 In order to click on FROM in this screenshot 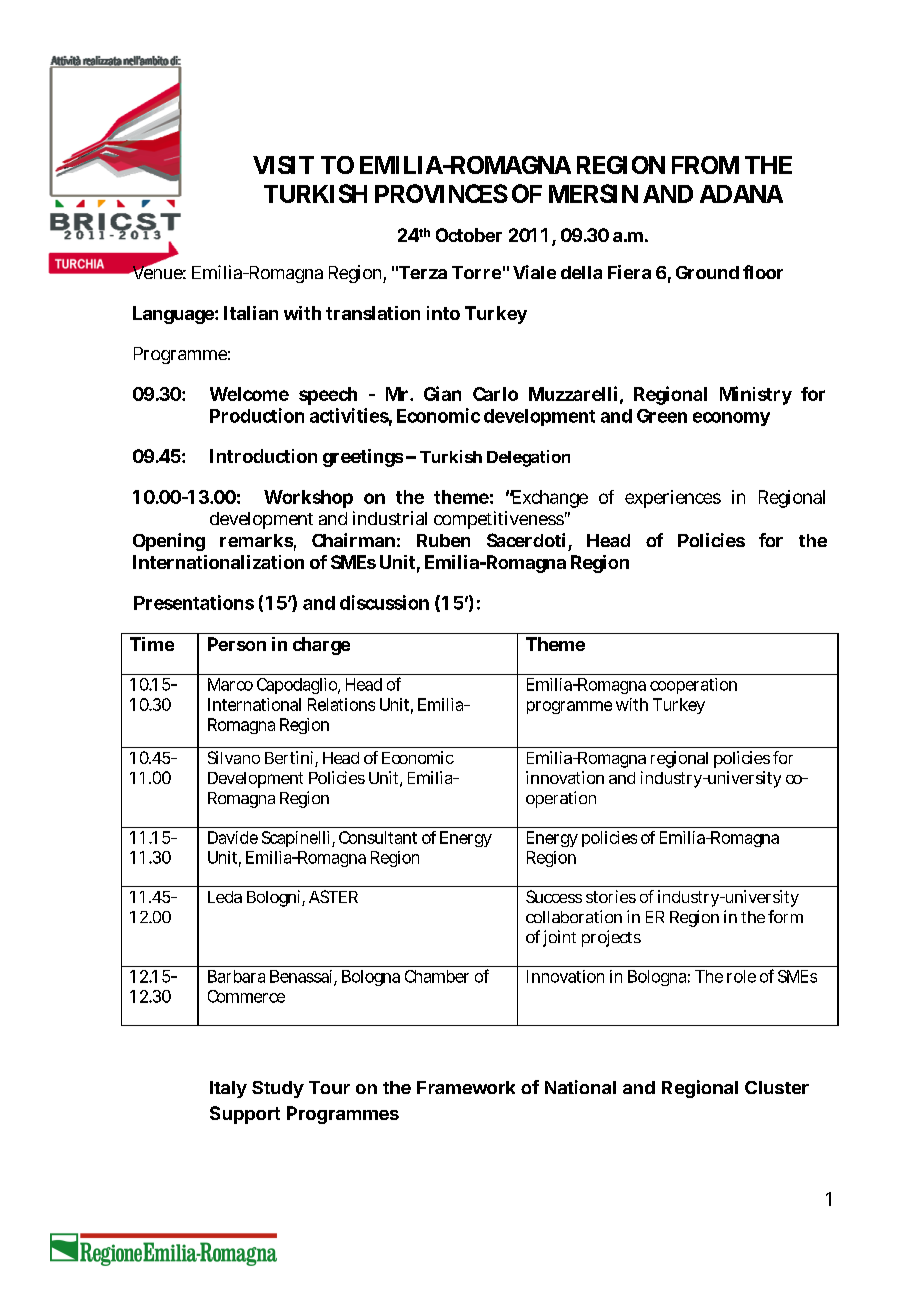, I will do `click(705, 165)`.
